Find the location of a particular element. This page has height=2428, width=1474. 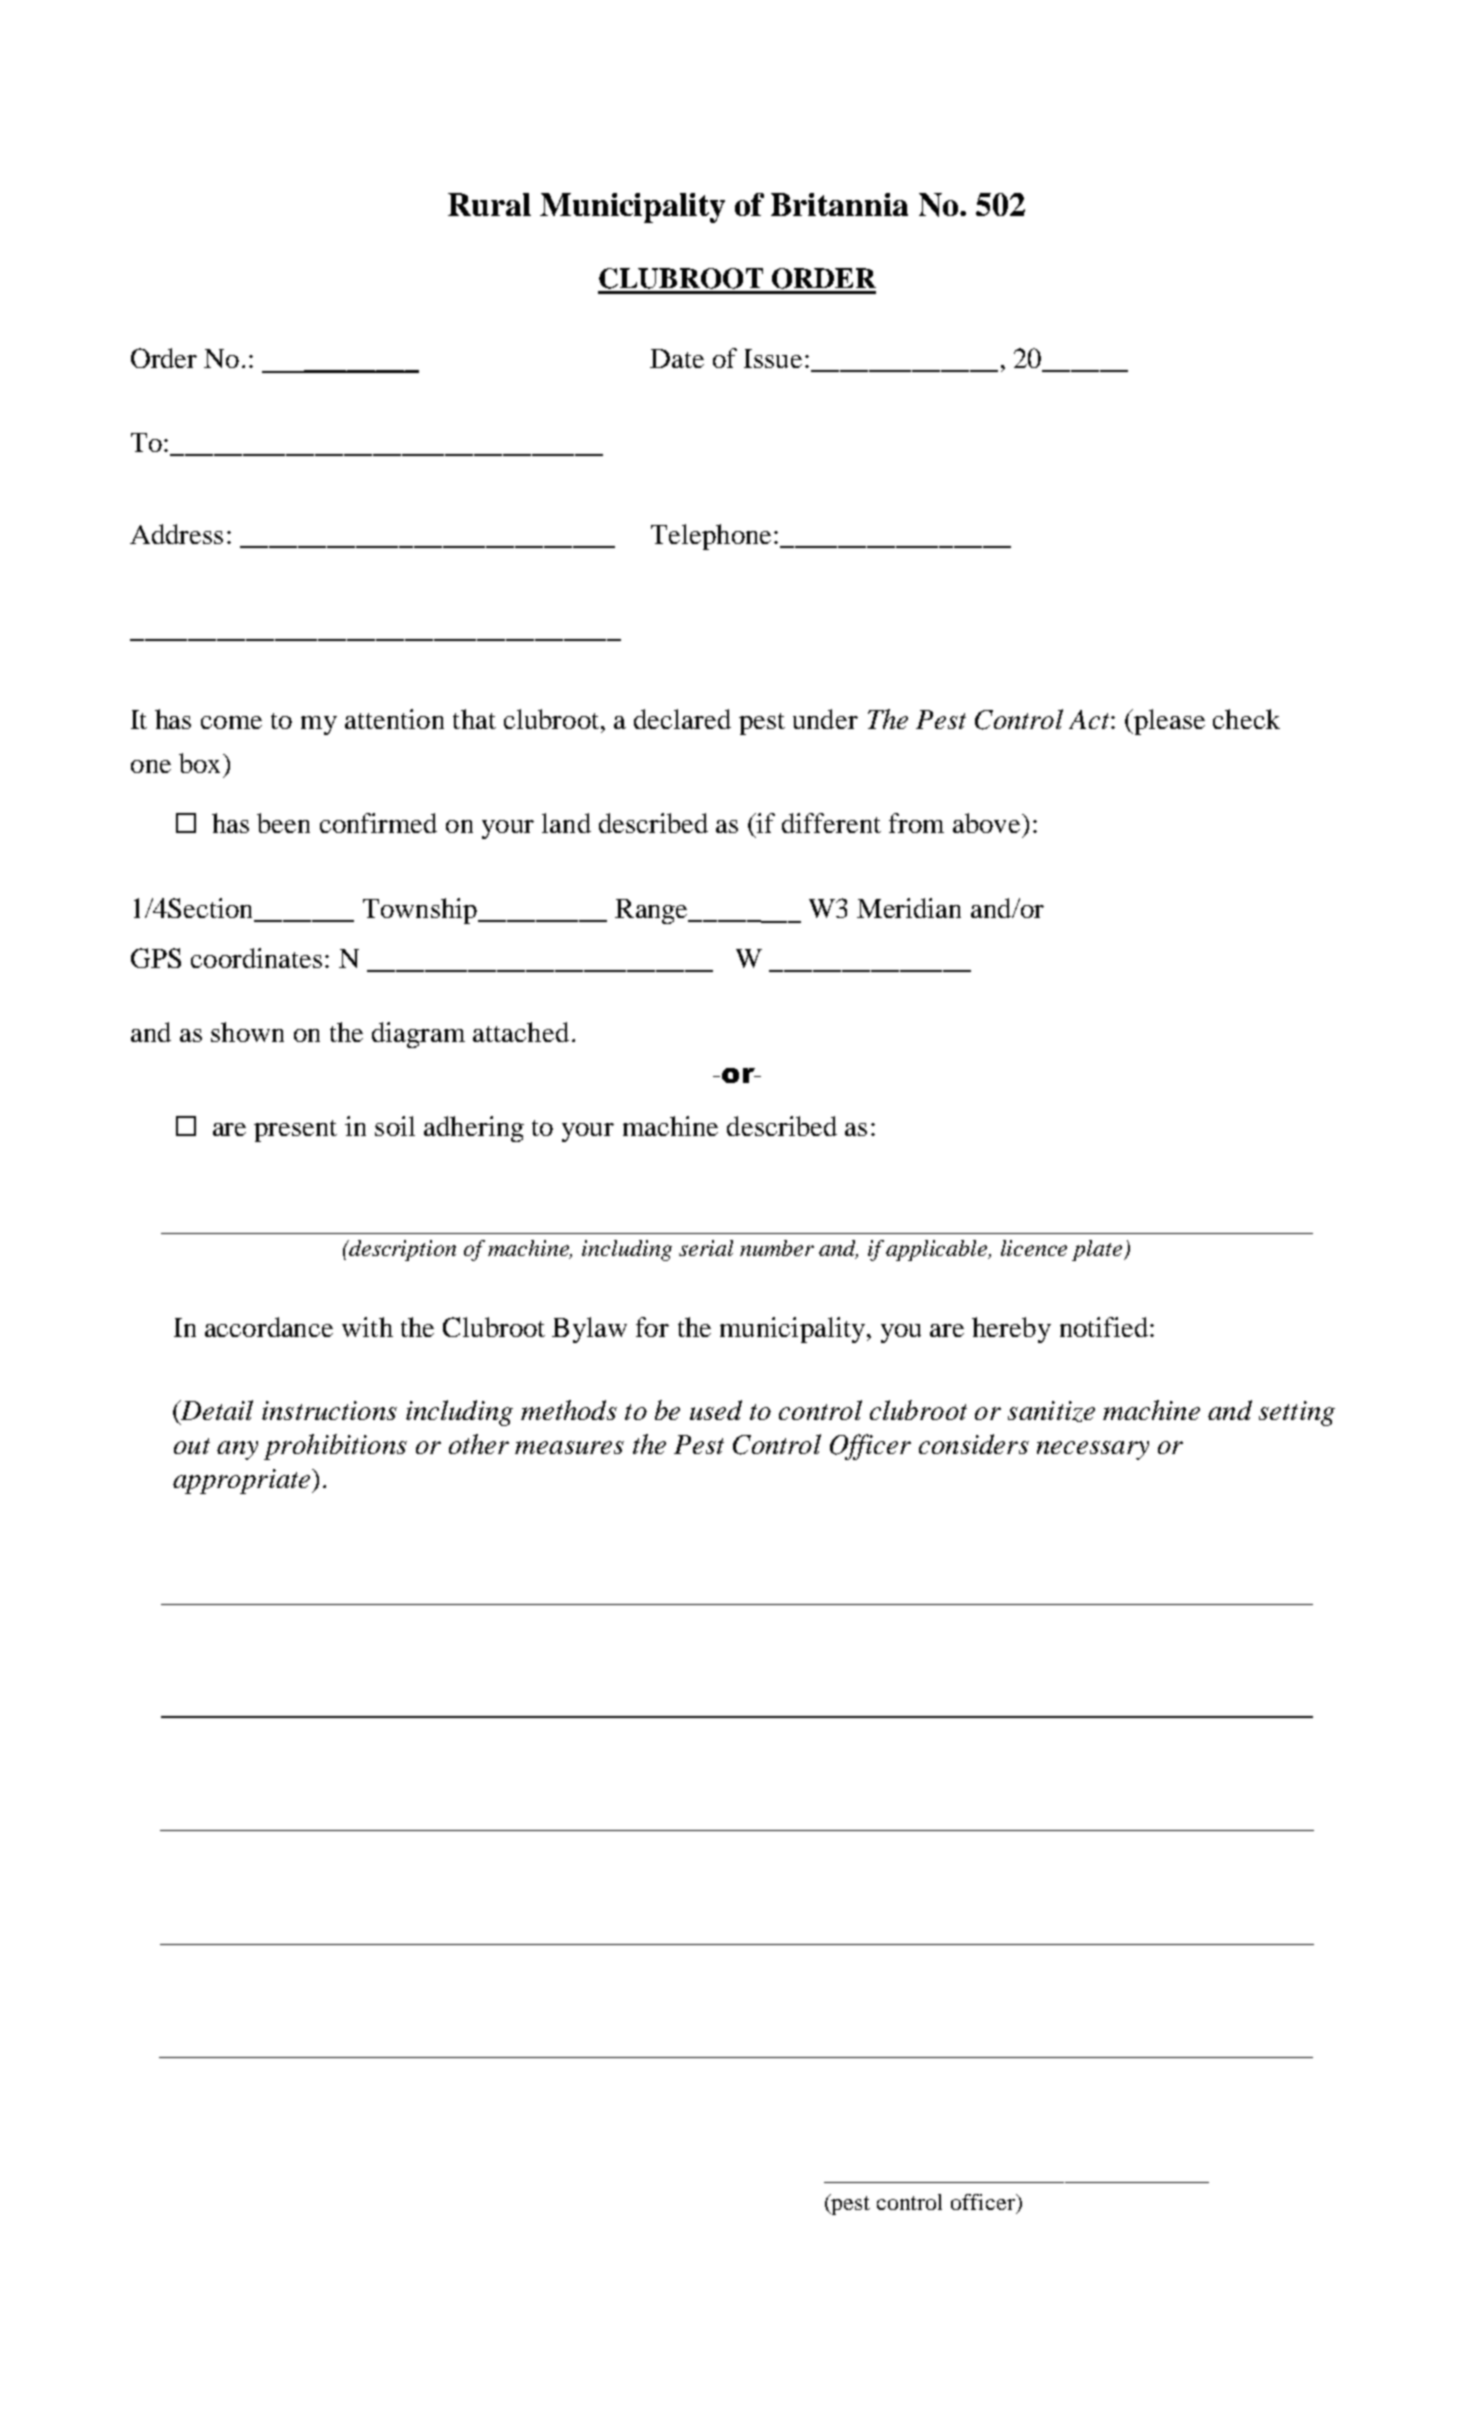

declared is located at coordinates (682, 719).
